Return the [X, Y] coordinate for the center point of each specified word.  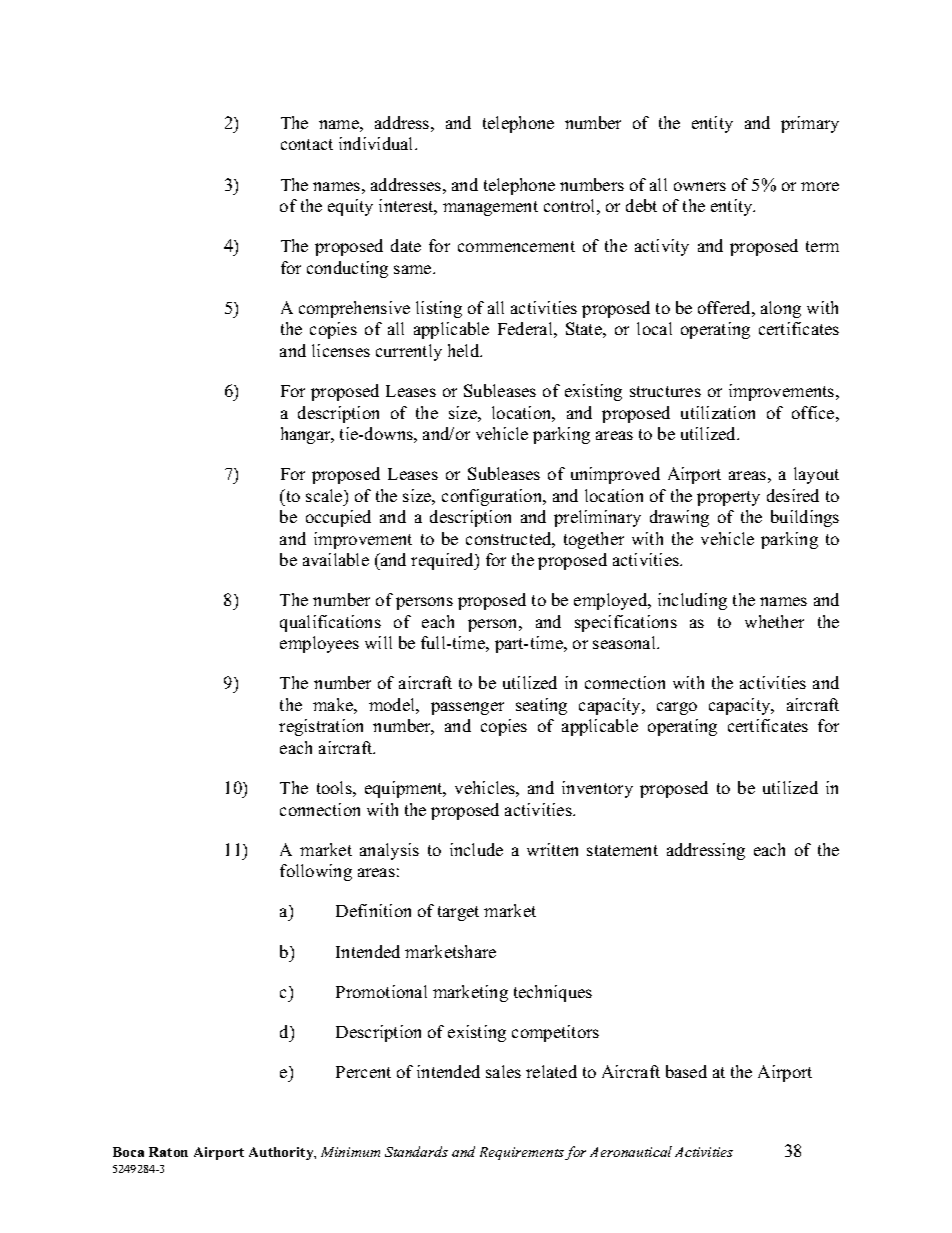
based [686, 1071]
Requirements [523, 1153]
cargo [677, 708]
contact [307, 144]
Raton [168, 1152]
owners [700, 186]
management [490, 208]
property [728, 498]
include [476, 849]
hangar [307, 435]
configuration [493, 497]
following [316, 872]
